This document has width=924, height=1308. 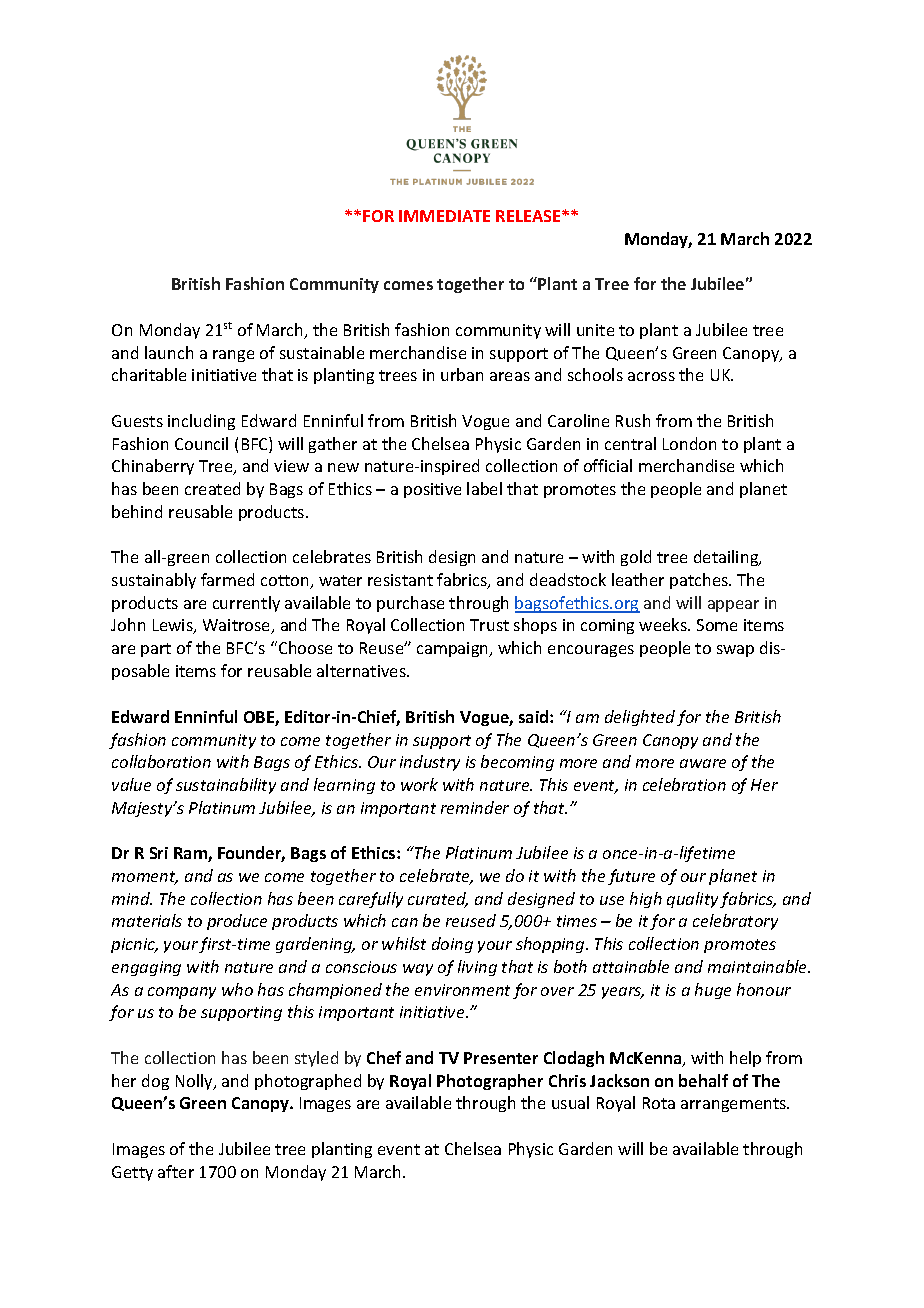 I want to click on campaign, so click(x=454, y=649).
